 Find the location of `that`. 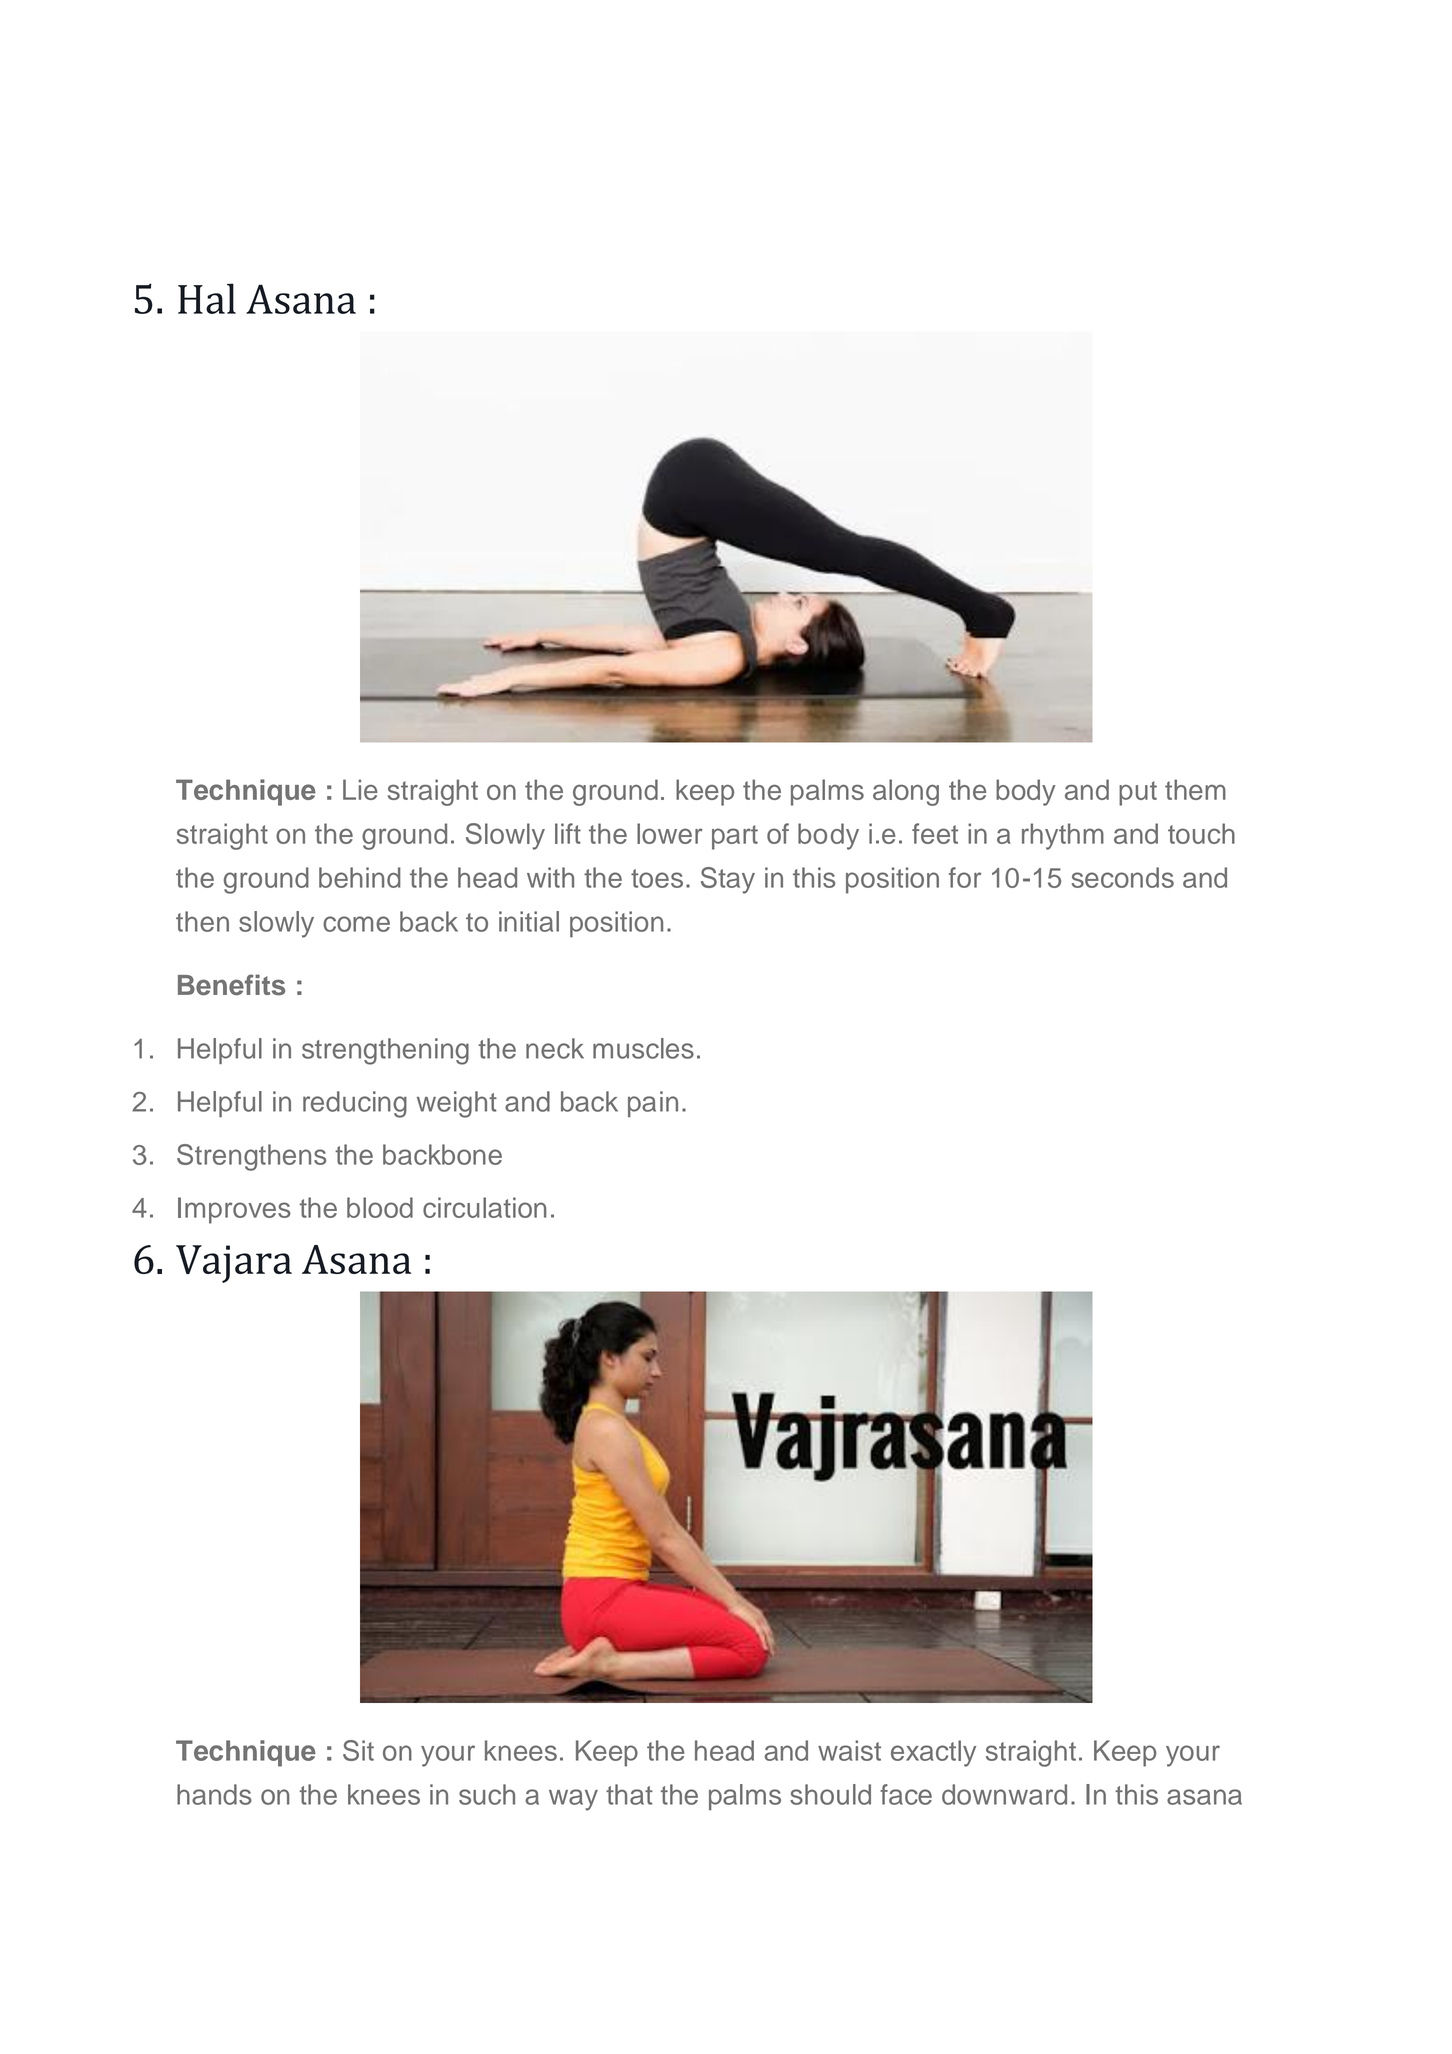

that is located at coordinates (629, 1794).
